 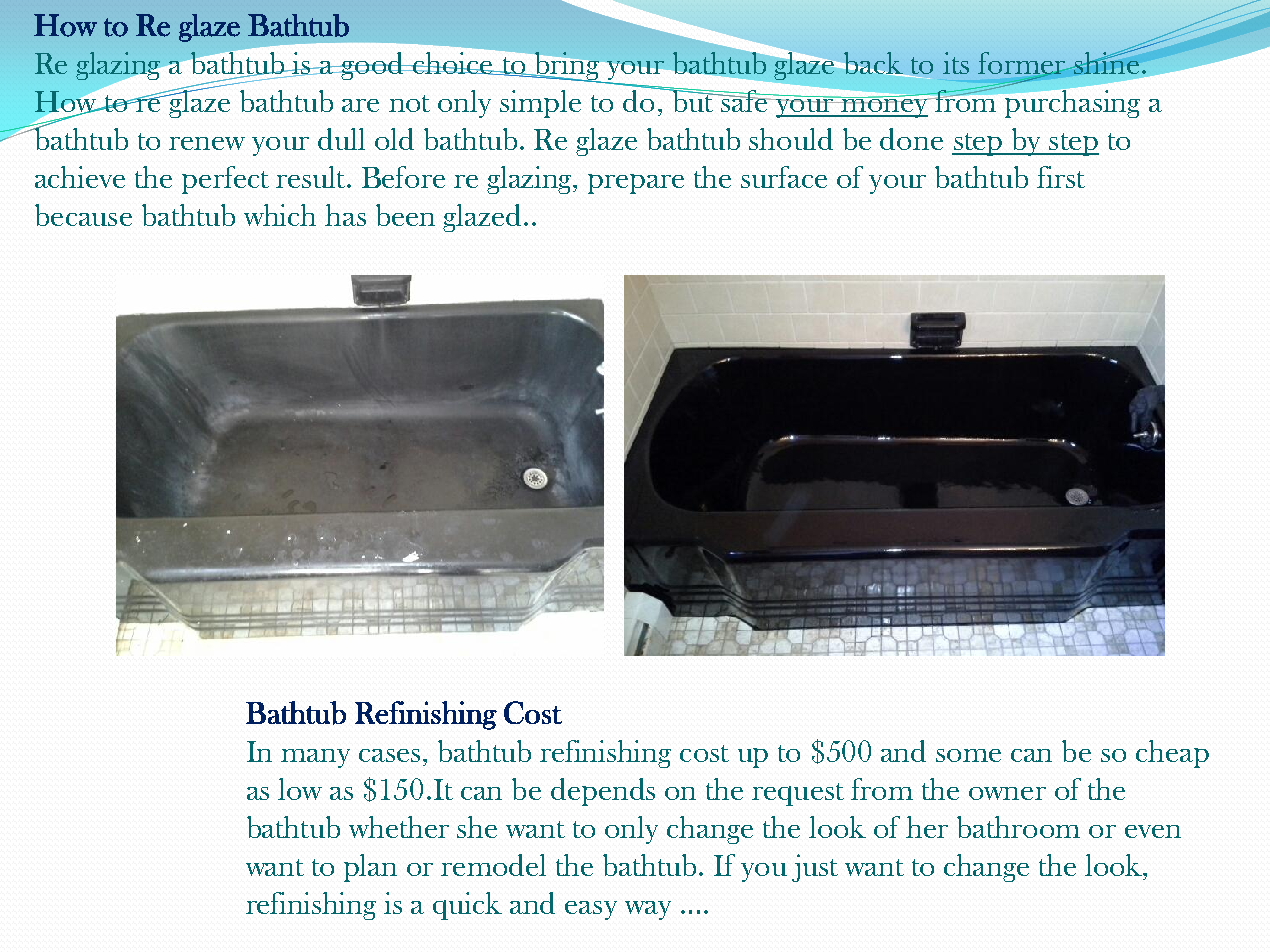 I want to click on first, so click(x=1061, y=177).
